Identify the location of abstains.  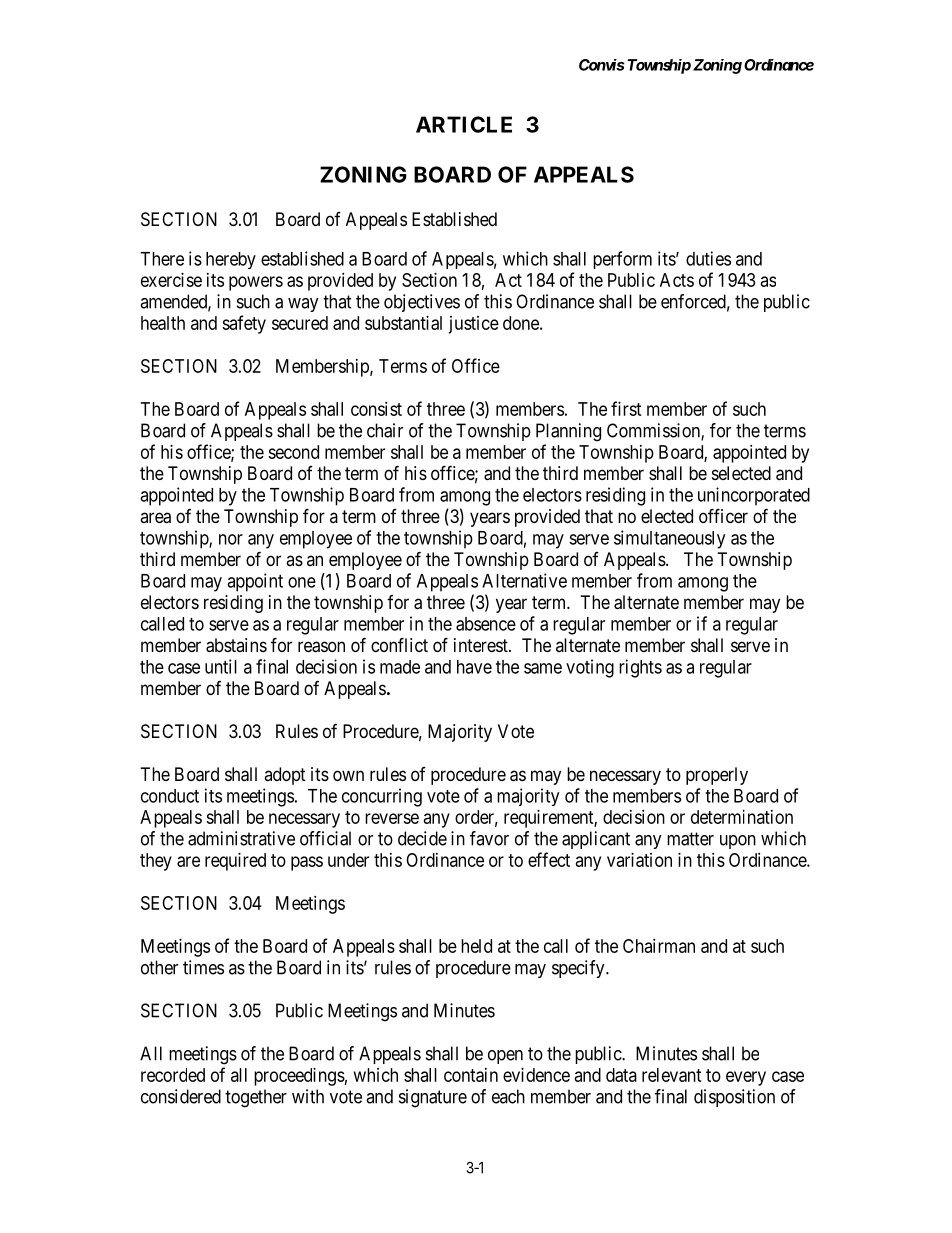
(236, 645).
